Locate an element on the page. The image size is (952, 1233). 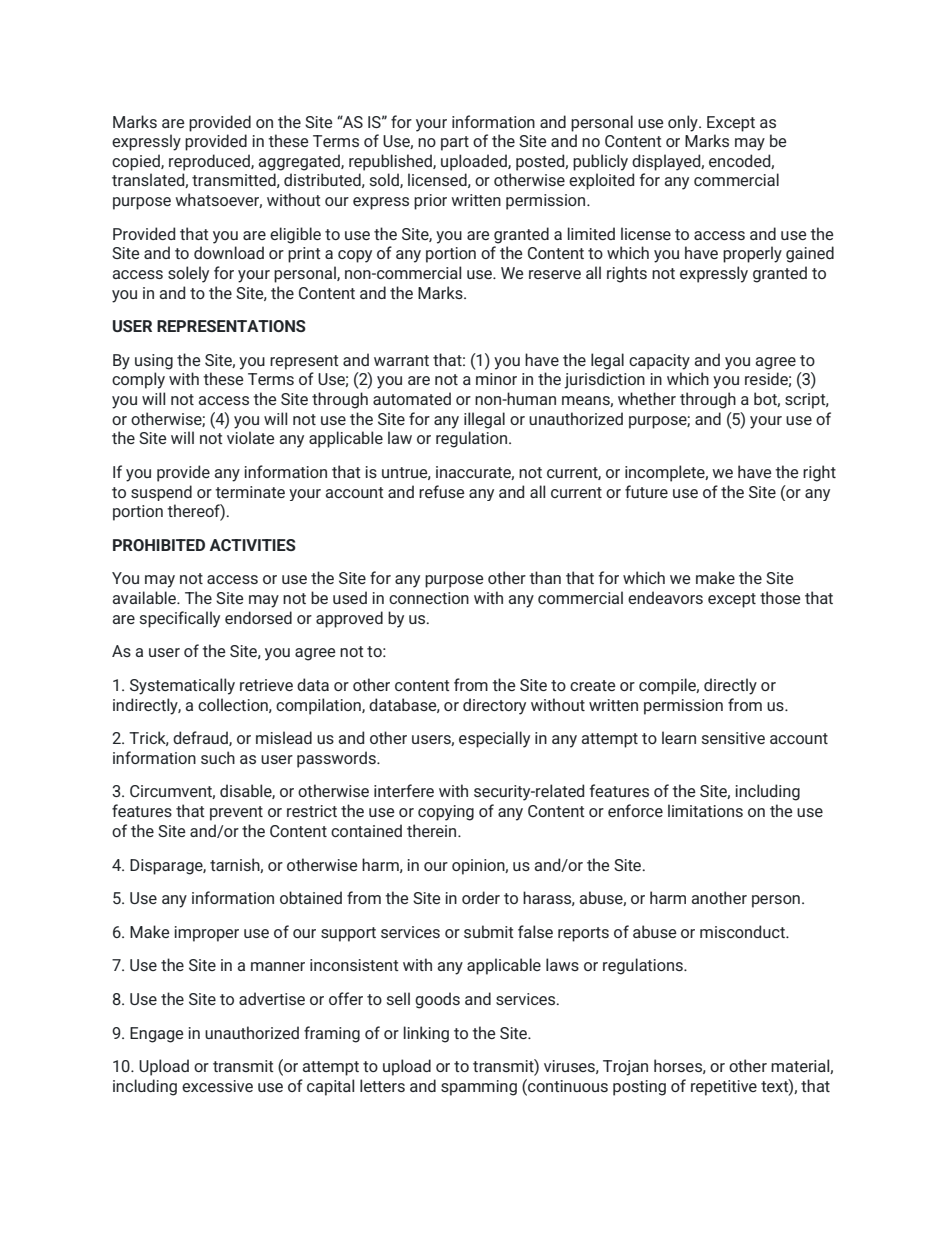
spamming is located at coordinates (479, 1088).
